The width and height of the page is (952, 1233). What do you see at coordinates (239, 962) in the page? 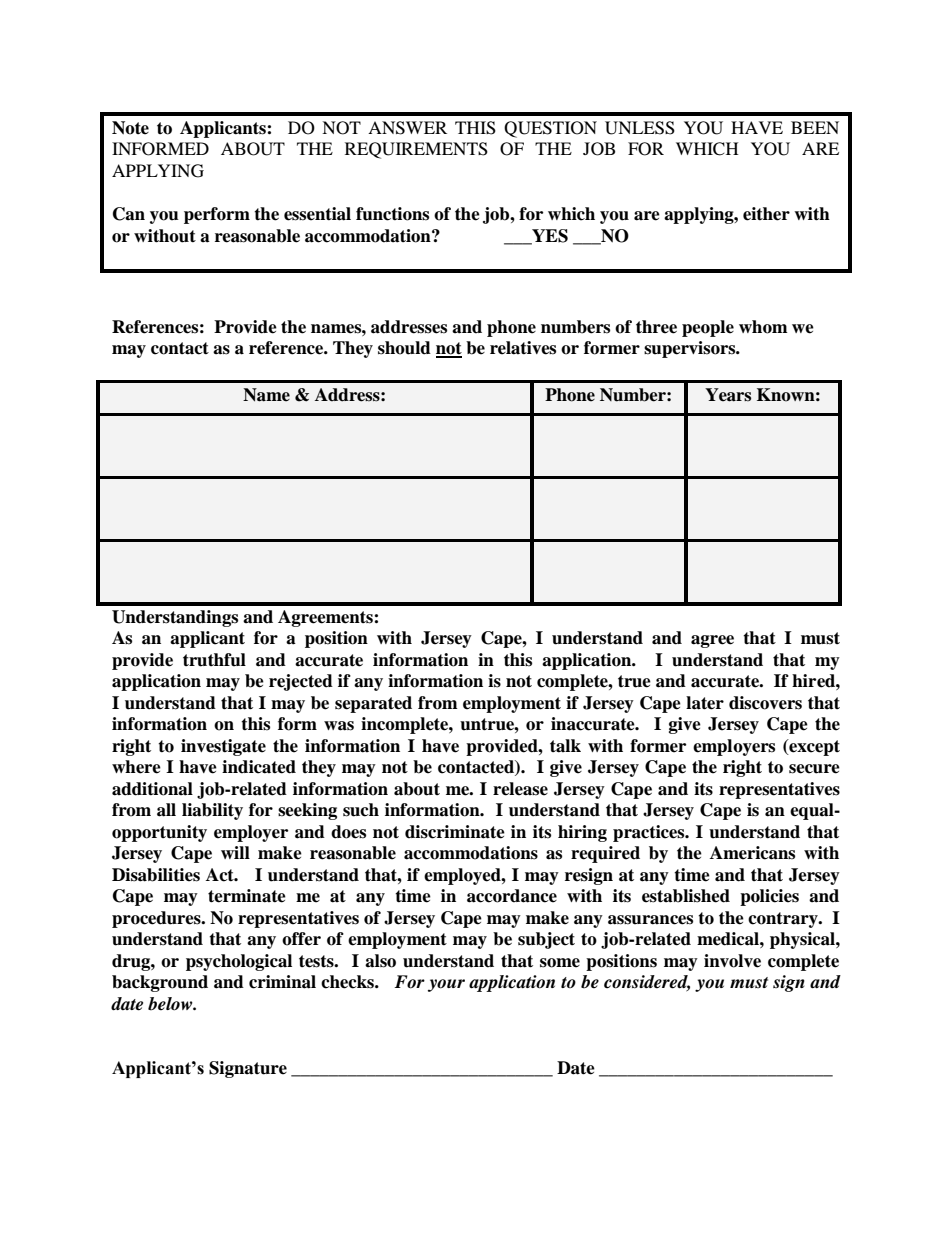
I see `psychological` at bounding box center [239, 962].
